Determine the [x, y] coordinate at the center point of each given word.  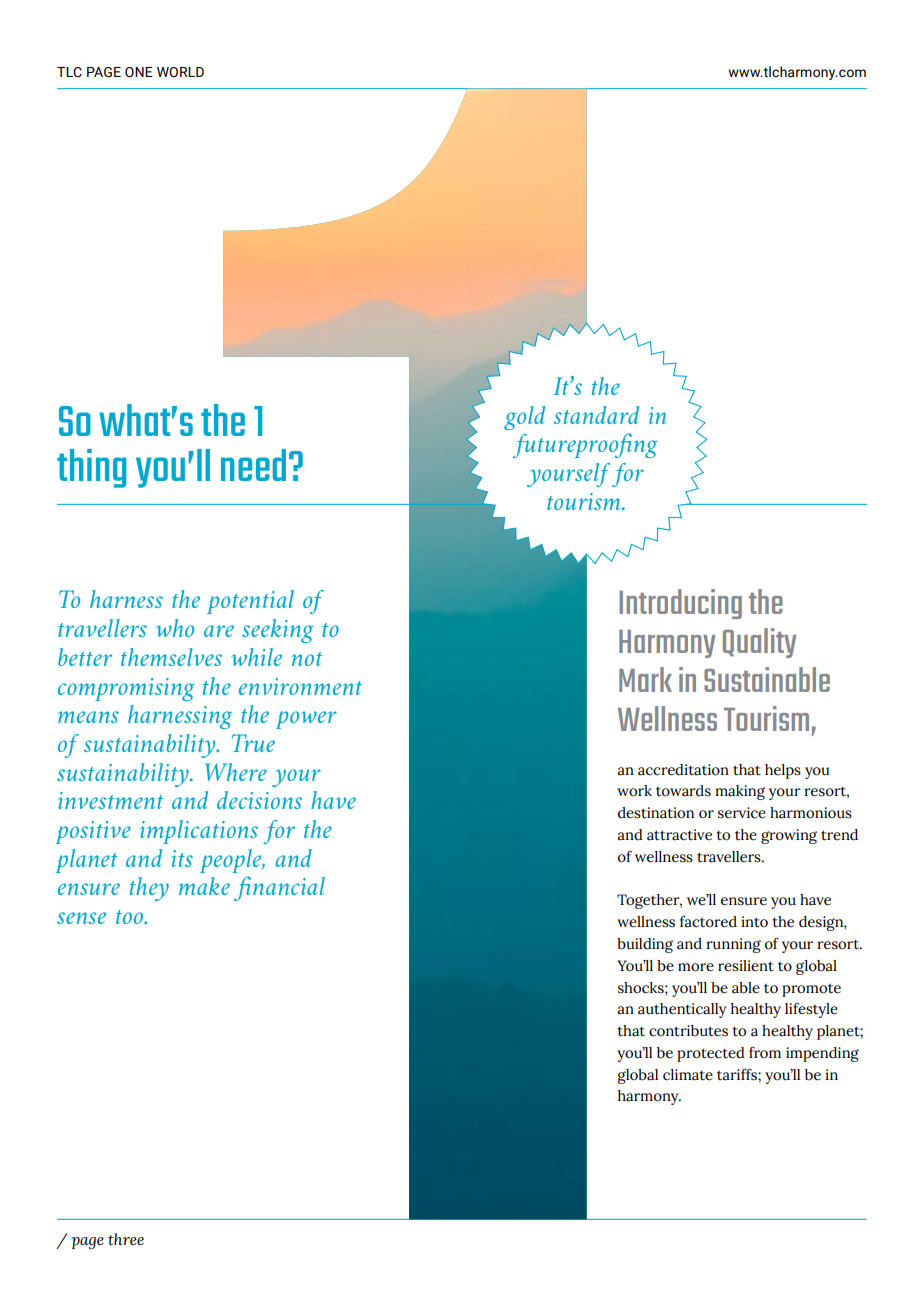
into [754, 922]
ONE [139, 72]
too [130, 917]
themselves [171, 657]
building [645, 945]
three [126, 1239]
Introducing [680, 604]
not [307, 659]
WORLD [180, 72]
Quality [759, 643]
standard [596, 415]
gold [524, 418]
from [765, 1053]
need [253, 465]
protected [711, 1054]
